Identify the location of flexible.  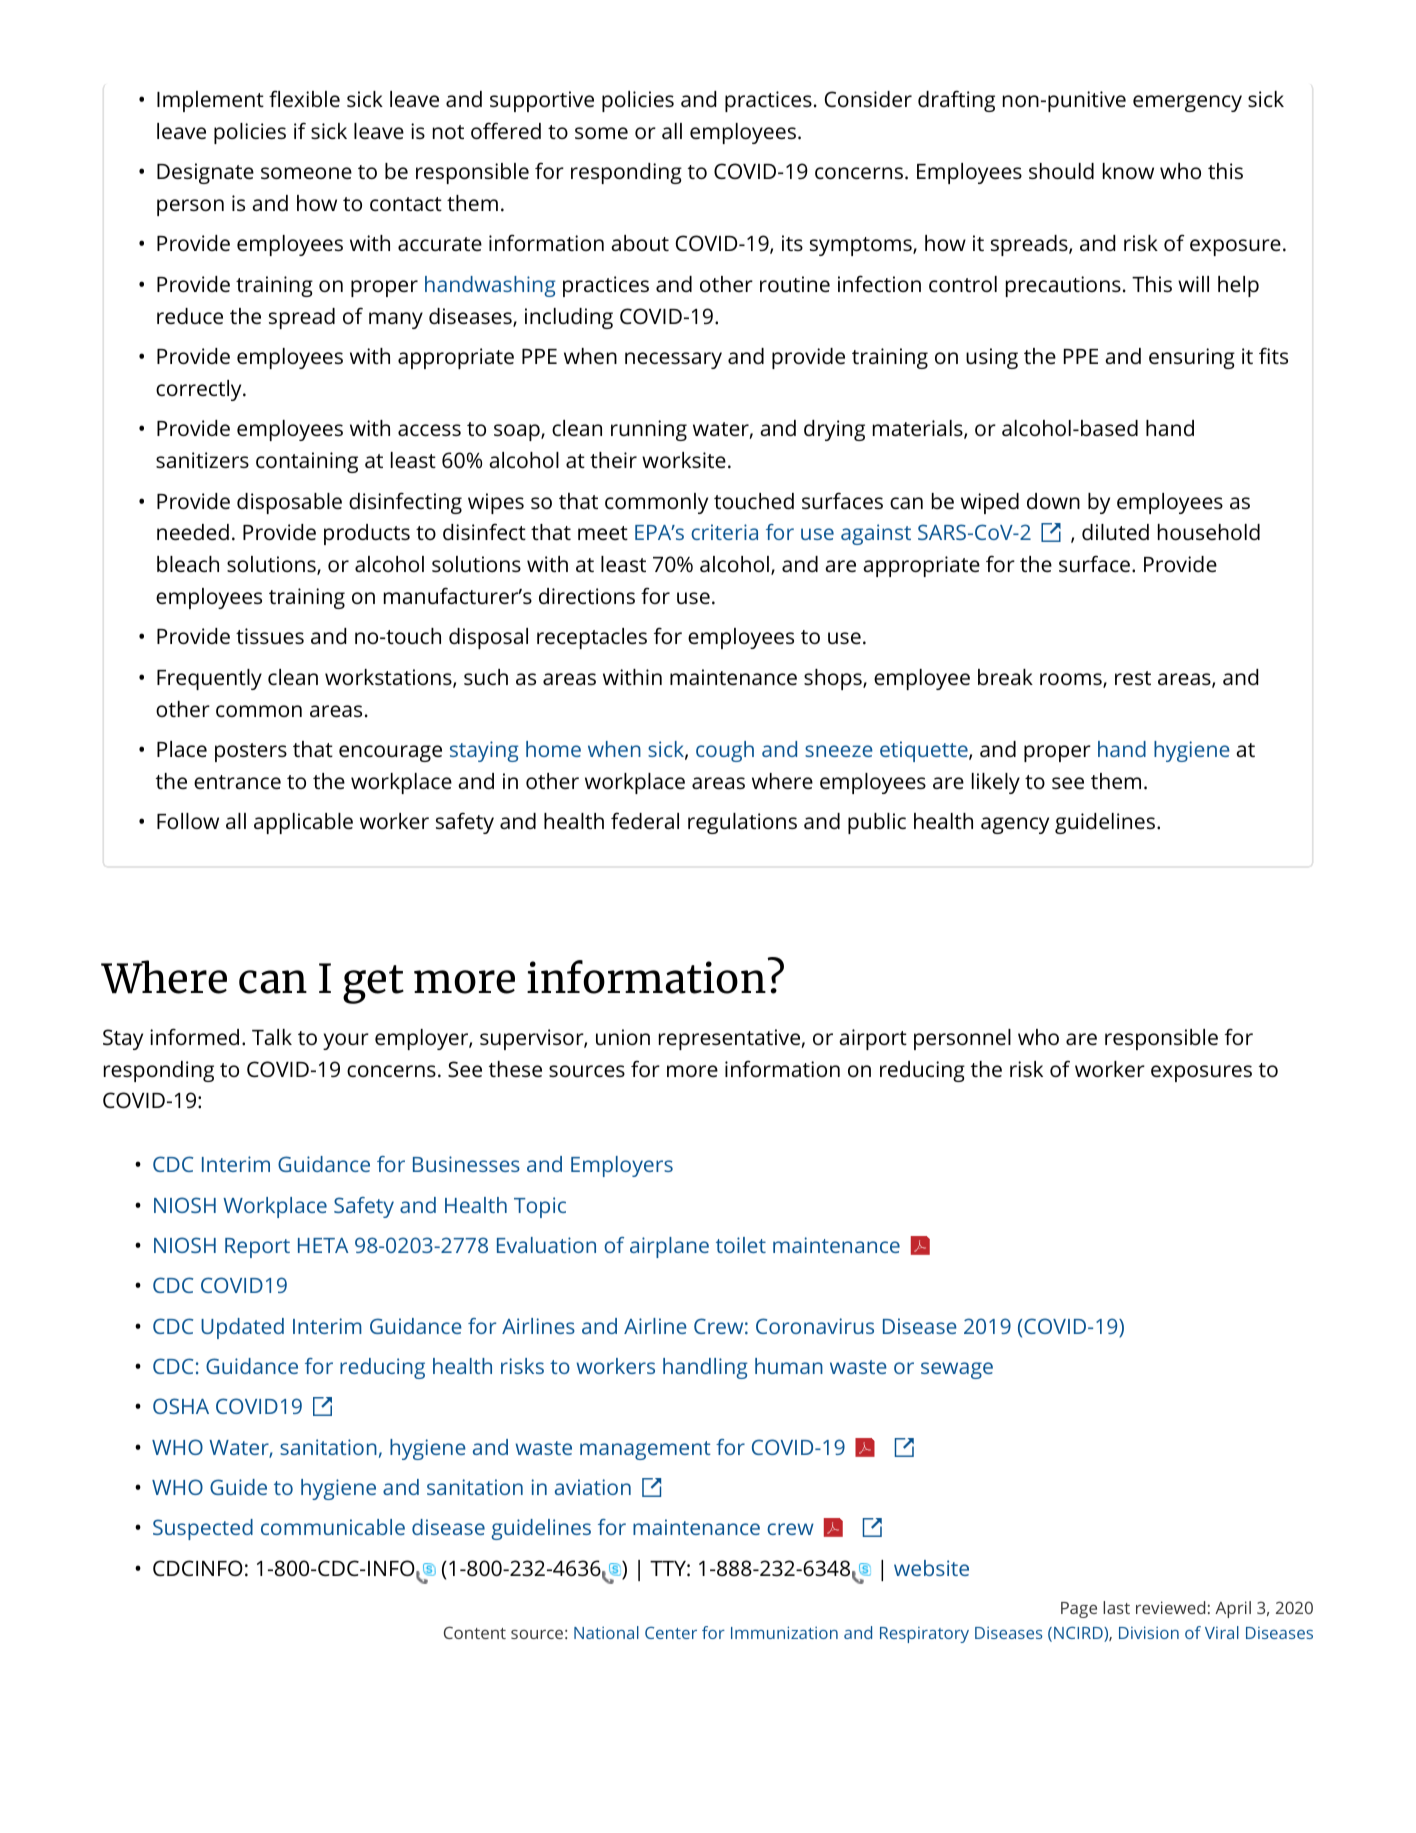
(304, 98).
